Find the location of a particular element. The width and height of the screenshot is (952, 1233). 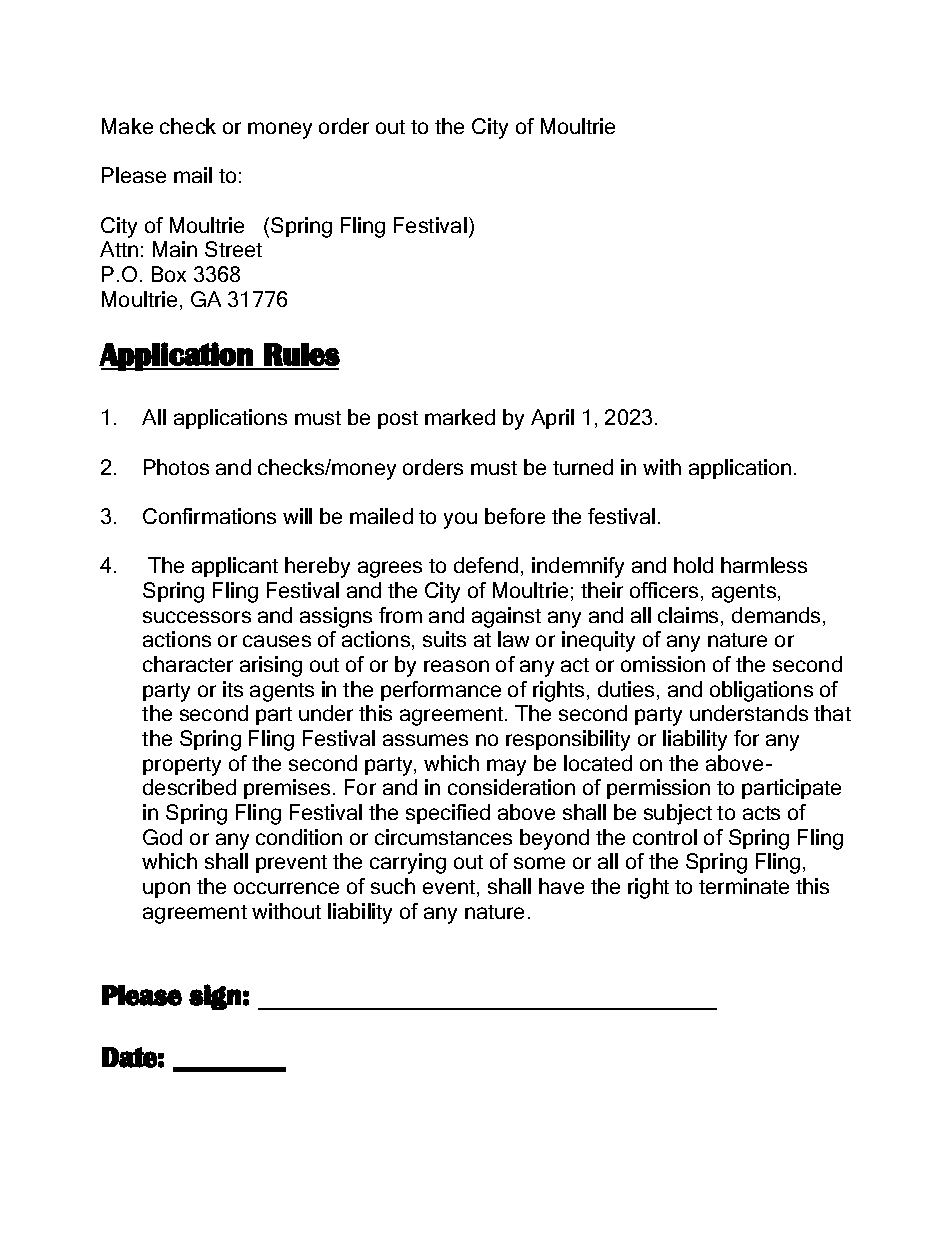

terminate is located at coordinates (744, 886).
